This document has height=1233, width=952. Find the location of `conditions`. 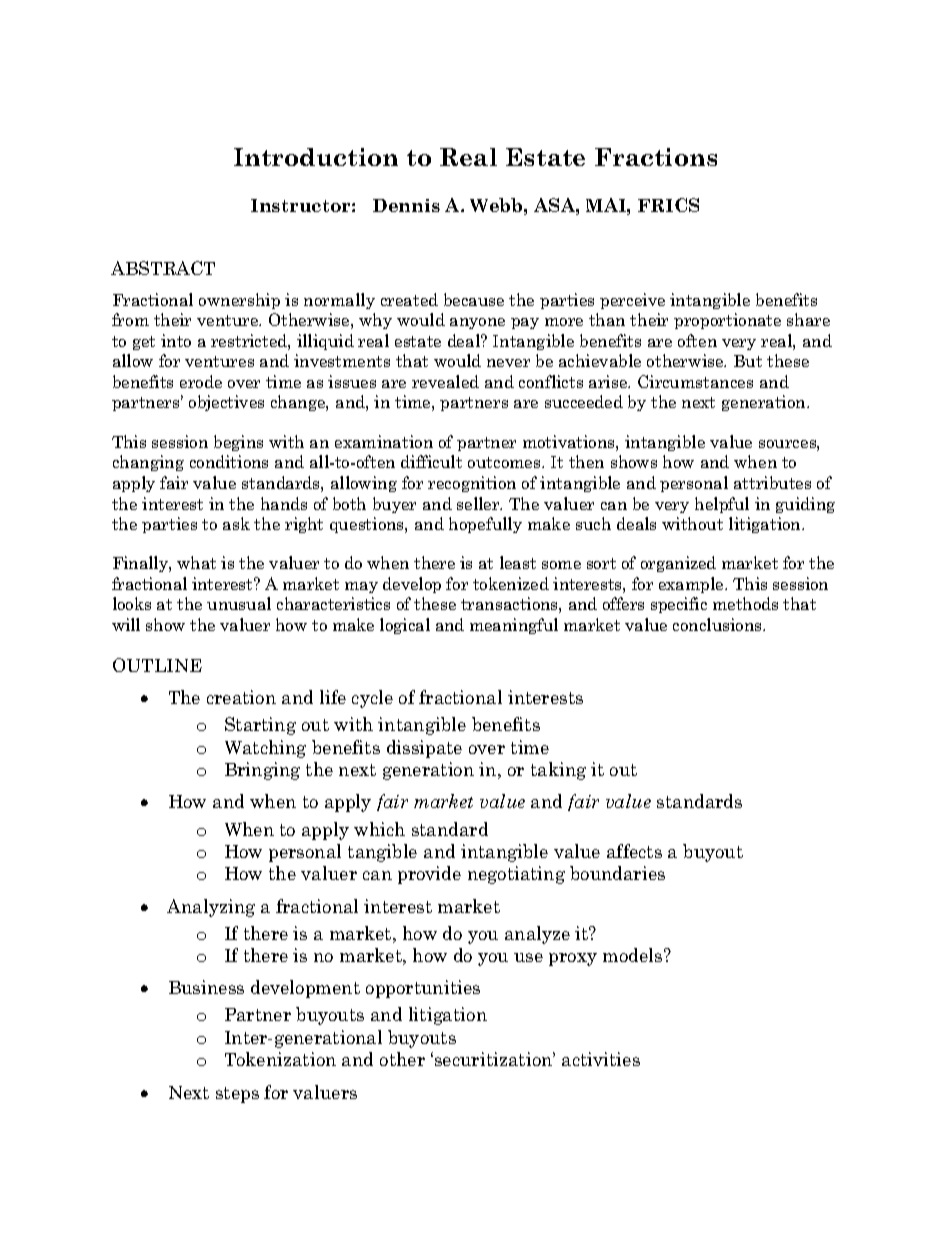

conditions is located at coordinates (229, 461).
